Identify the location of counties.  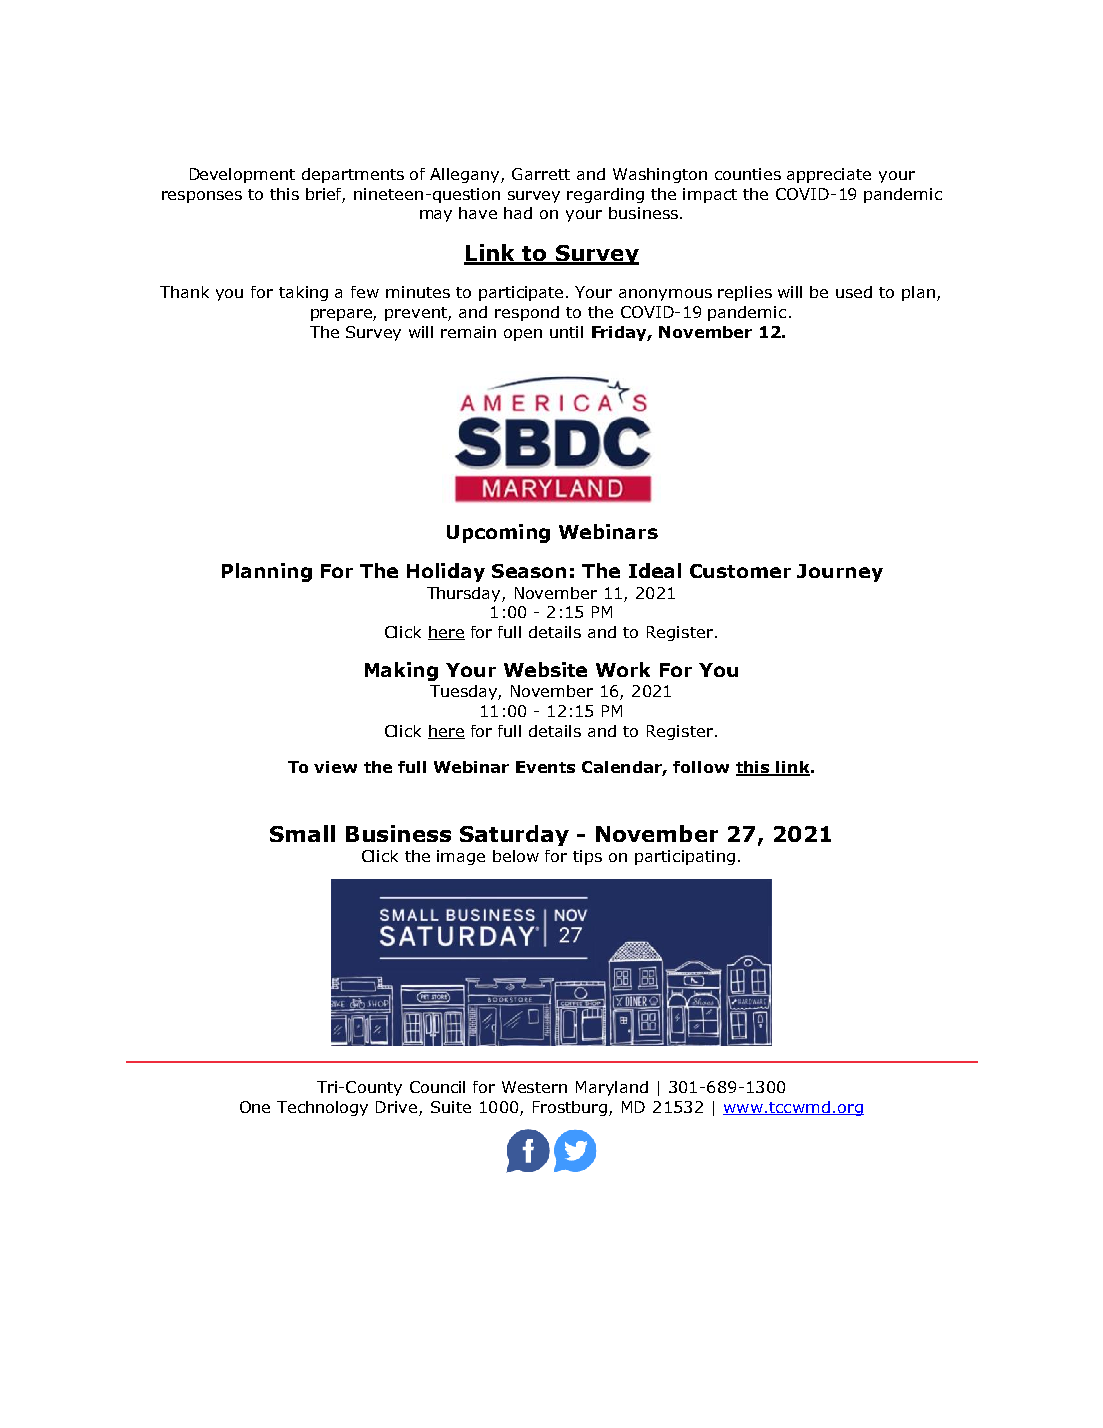
(748, 174).
